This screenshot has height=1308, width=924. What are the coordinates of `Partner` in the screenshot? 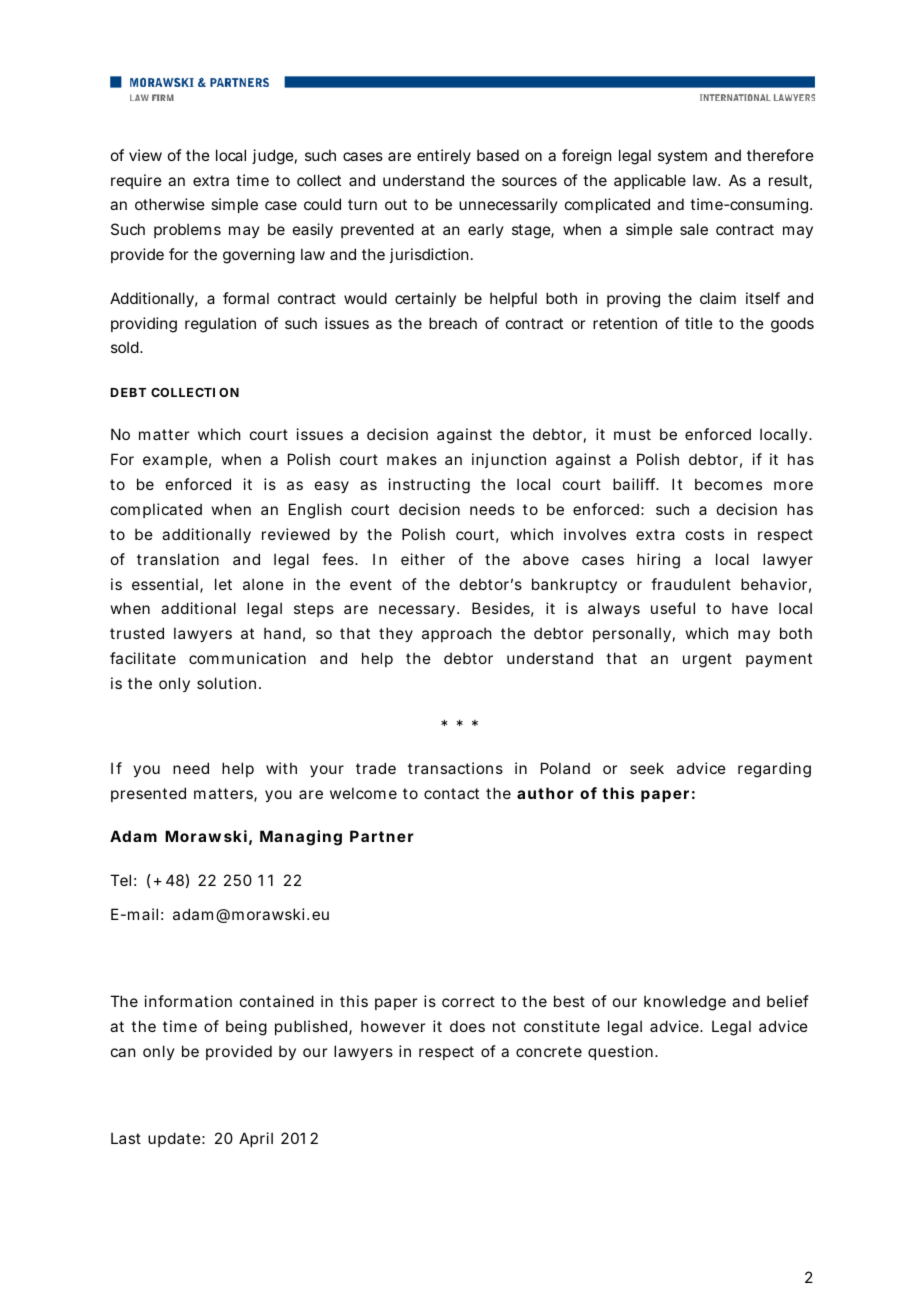 It's located at (382, 836).
